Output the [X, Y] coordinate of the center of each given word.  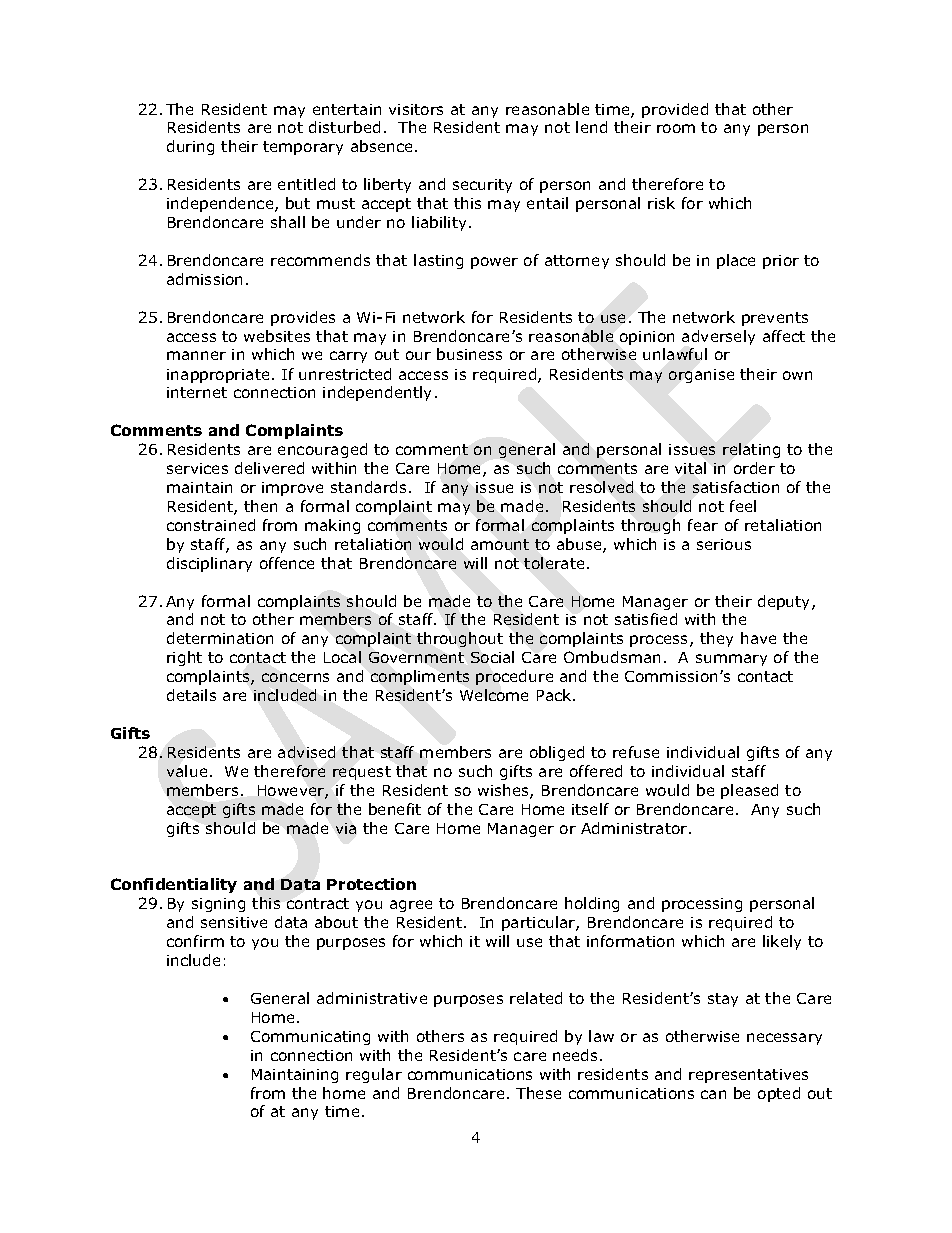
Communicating [310, 1038]
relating [751, 450]
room [676, 128]
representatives [748, 1076]
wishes [504, 791]
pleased [749, 791]
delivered [269, 468]
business [469, 354]
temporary [303, 148]
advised [306, 752]
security [482, 186]
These [538, 1093]
